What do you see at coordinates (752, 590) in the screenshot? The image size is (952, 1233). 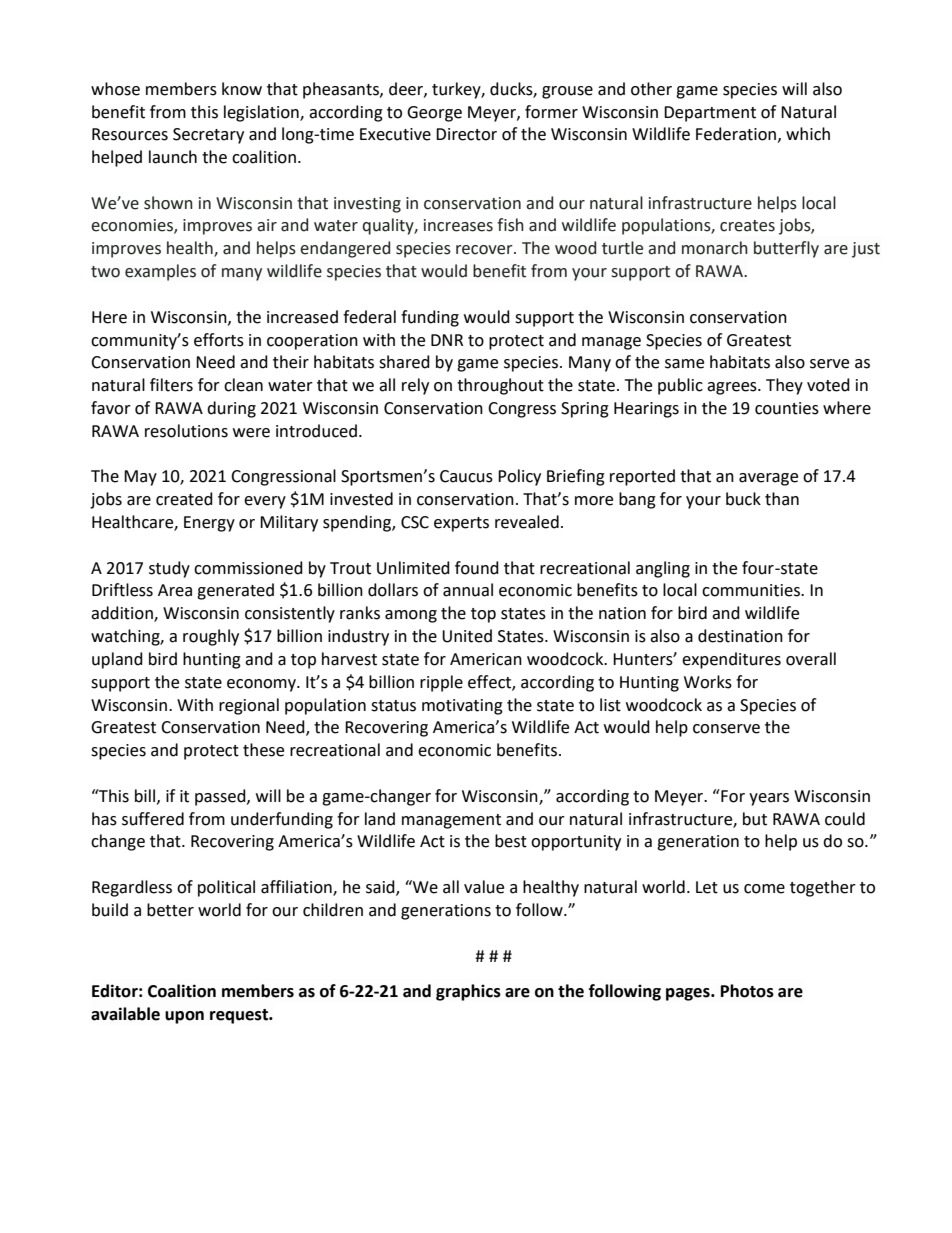 I see `communities` at bounding box center [752, 590].
